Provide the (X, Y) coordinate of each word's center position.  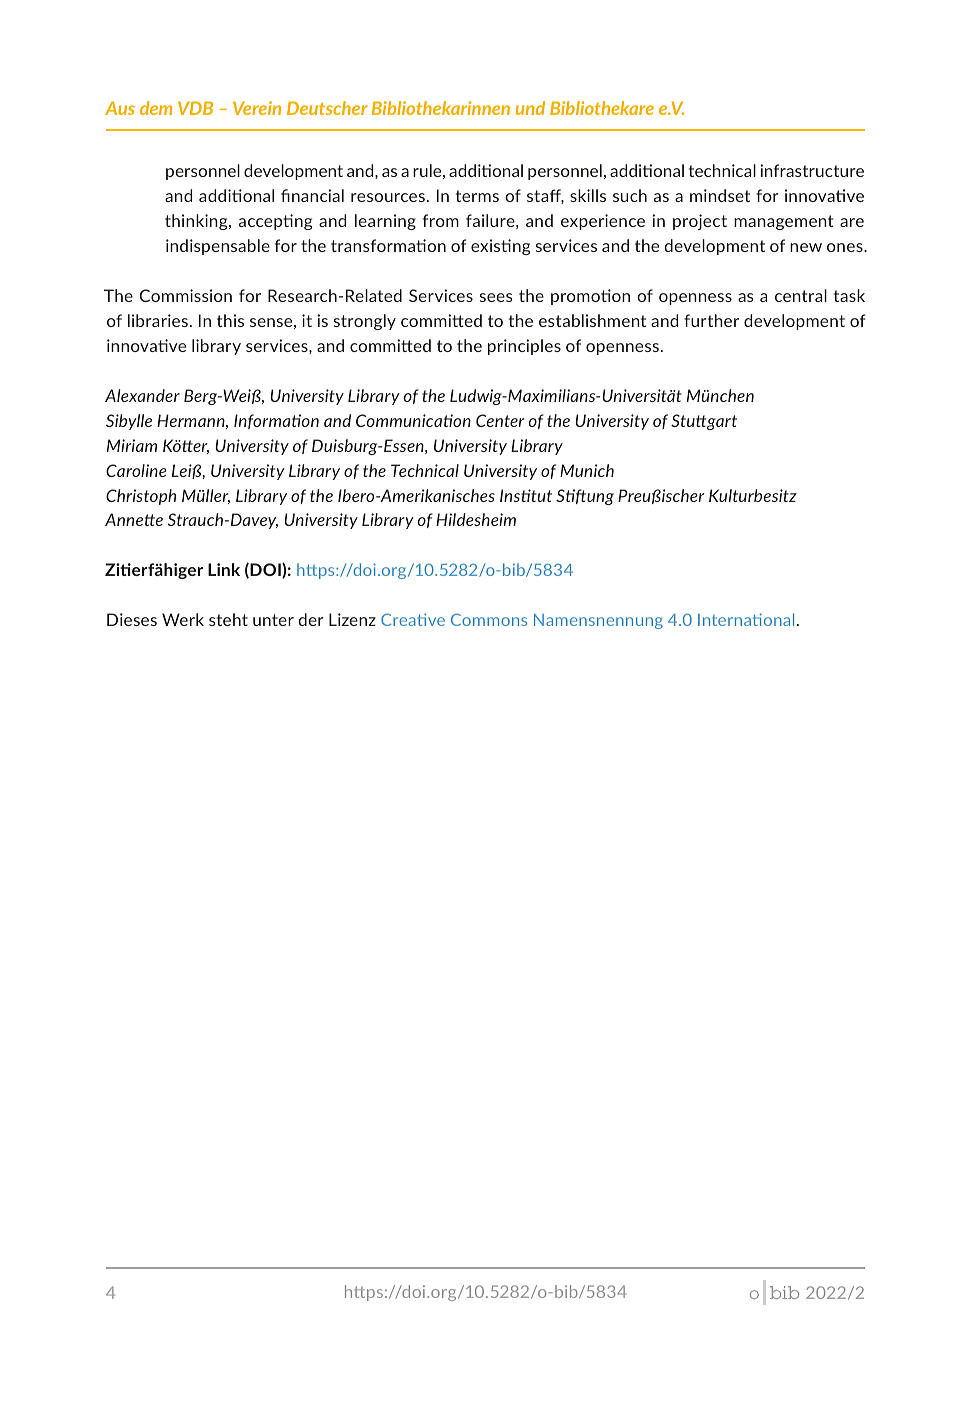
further (711, 320)
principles (524, 347)
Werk (183, 619)
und (530, 108)
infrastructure (812, 170)
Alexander (142, 395)
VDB (195, 108)
